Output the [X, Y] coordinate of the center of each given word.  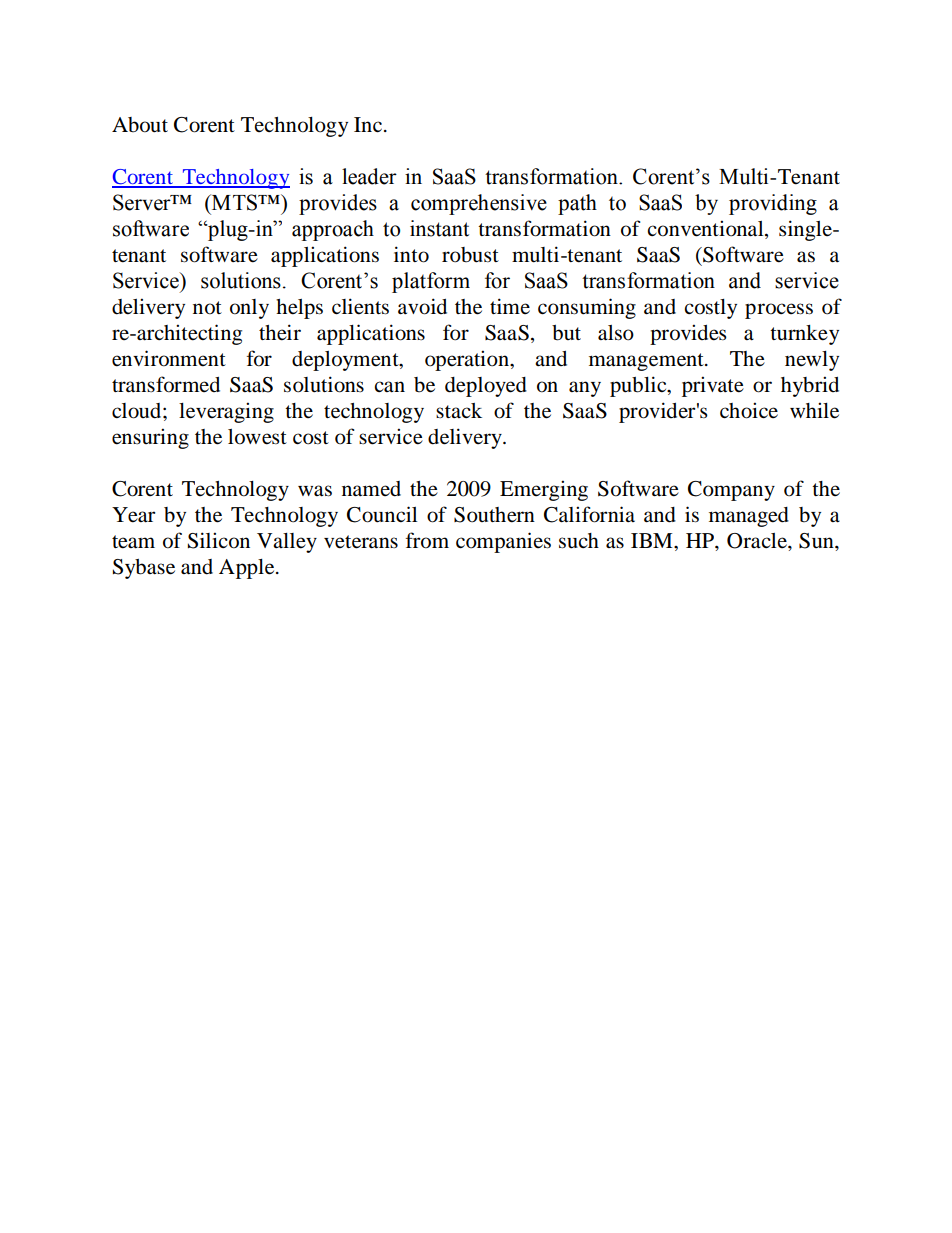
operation [468, 360]
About [140, 125]
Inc [369, 124]
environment [169, 358]
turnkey [804, 335]
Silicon [219, 540]
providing [773, 204]
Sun [817, 541]
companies [503, 542]
